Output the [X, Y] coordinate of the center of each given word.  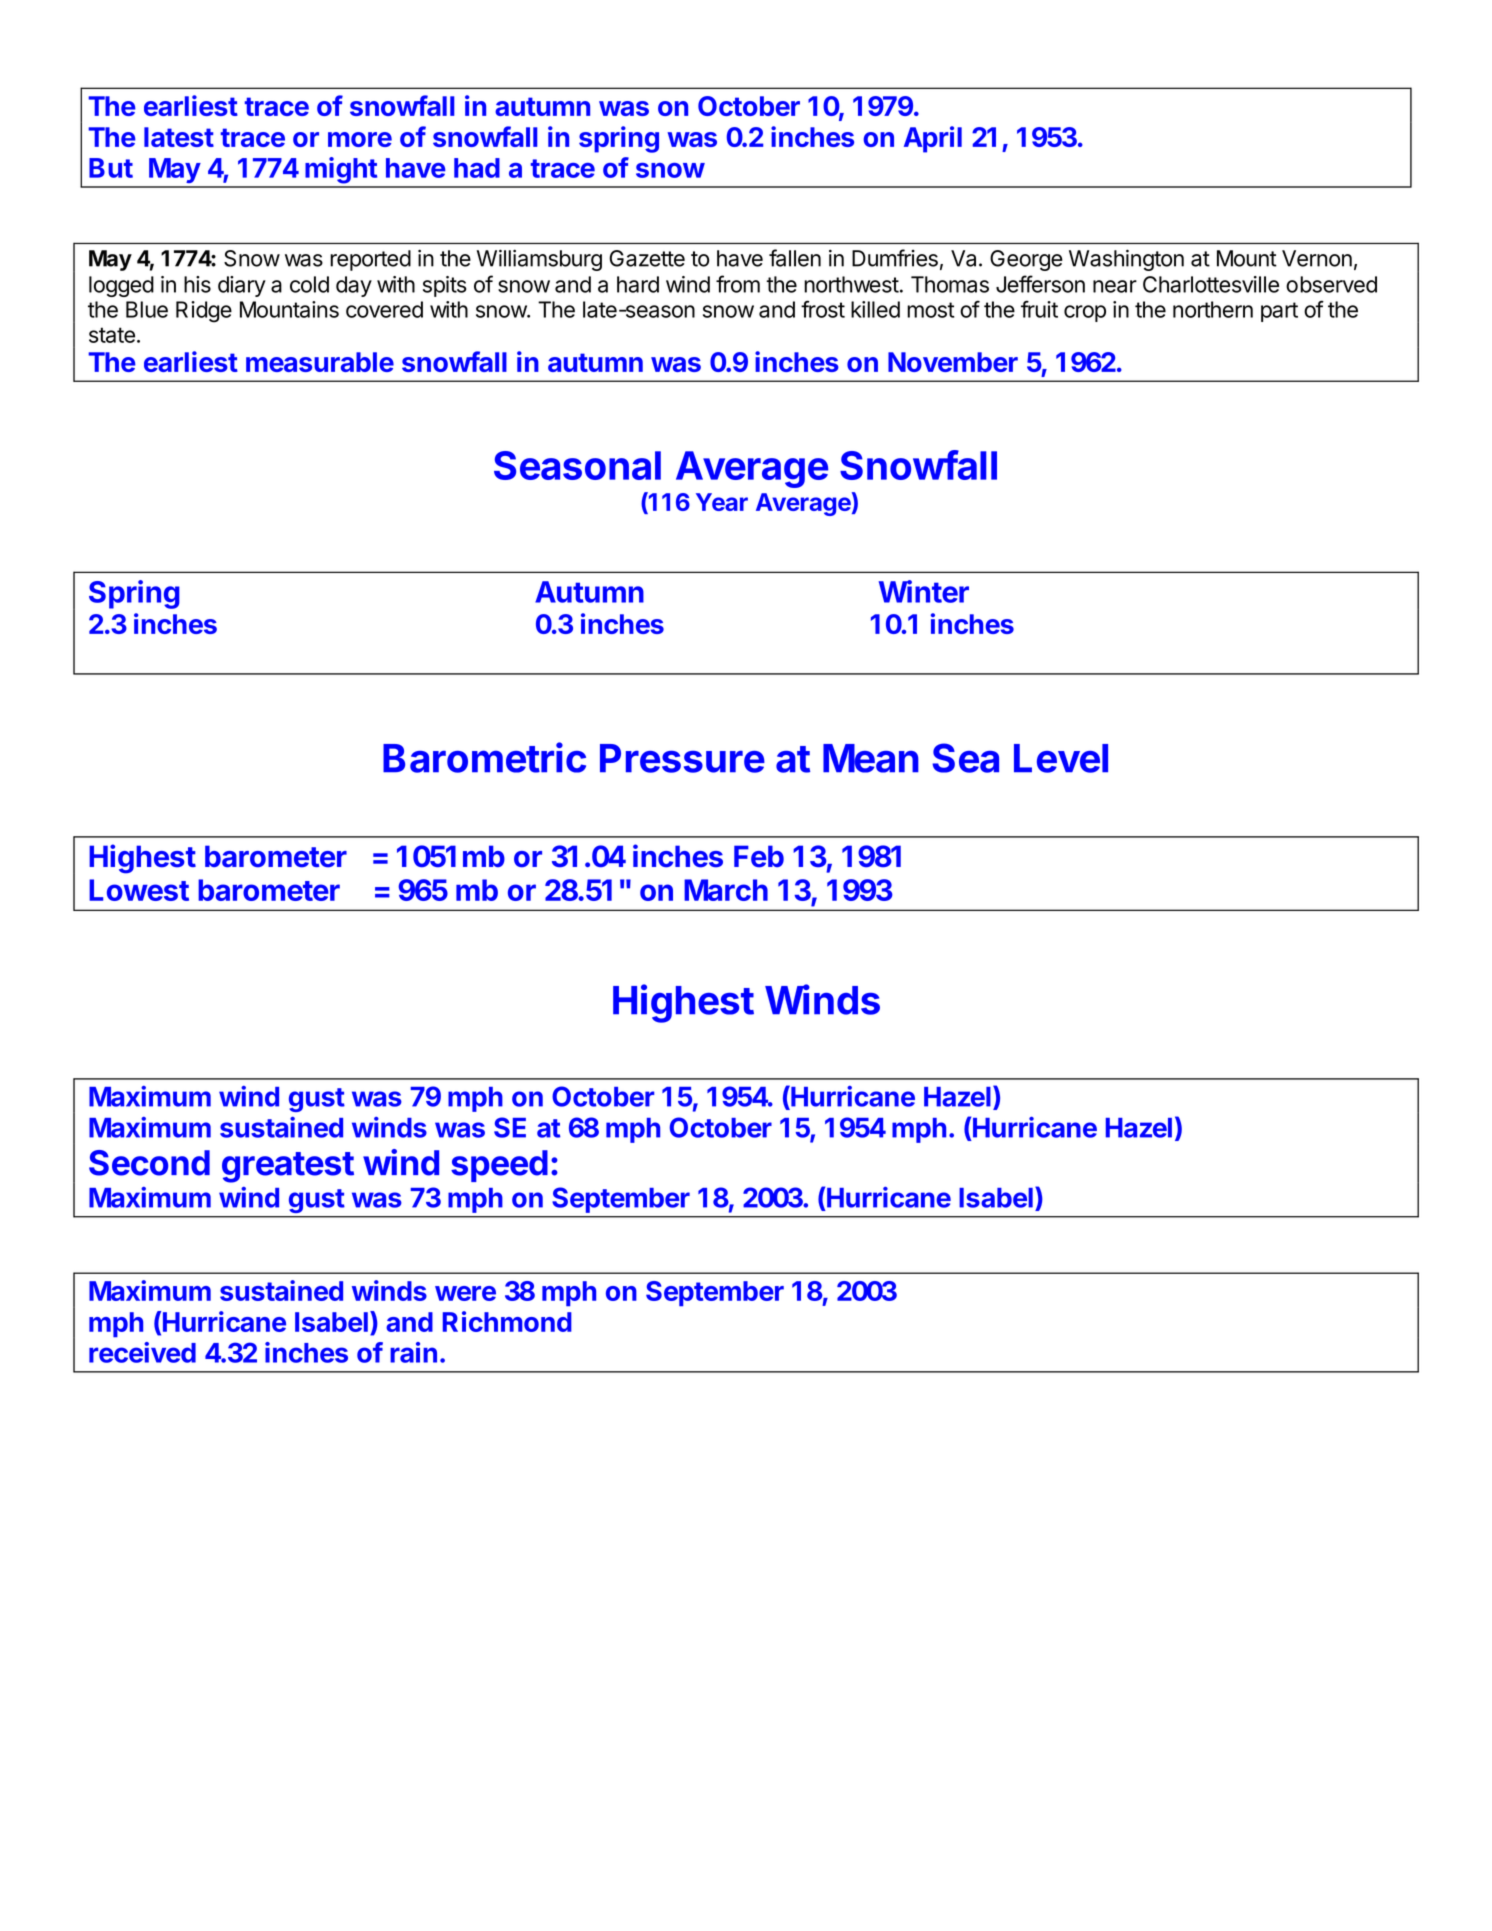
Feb [759, 856]
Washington [1126, 260]
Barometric [484, 757]
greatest [288, 1167]
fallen [795, 258]
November [953, 362]
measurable [320, 362]
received [142, 1352]
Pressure [682, 758]
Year [722, 502]
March [726, 890]
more [360, 139]
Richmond [507, 1321]
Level [1061, 758]
